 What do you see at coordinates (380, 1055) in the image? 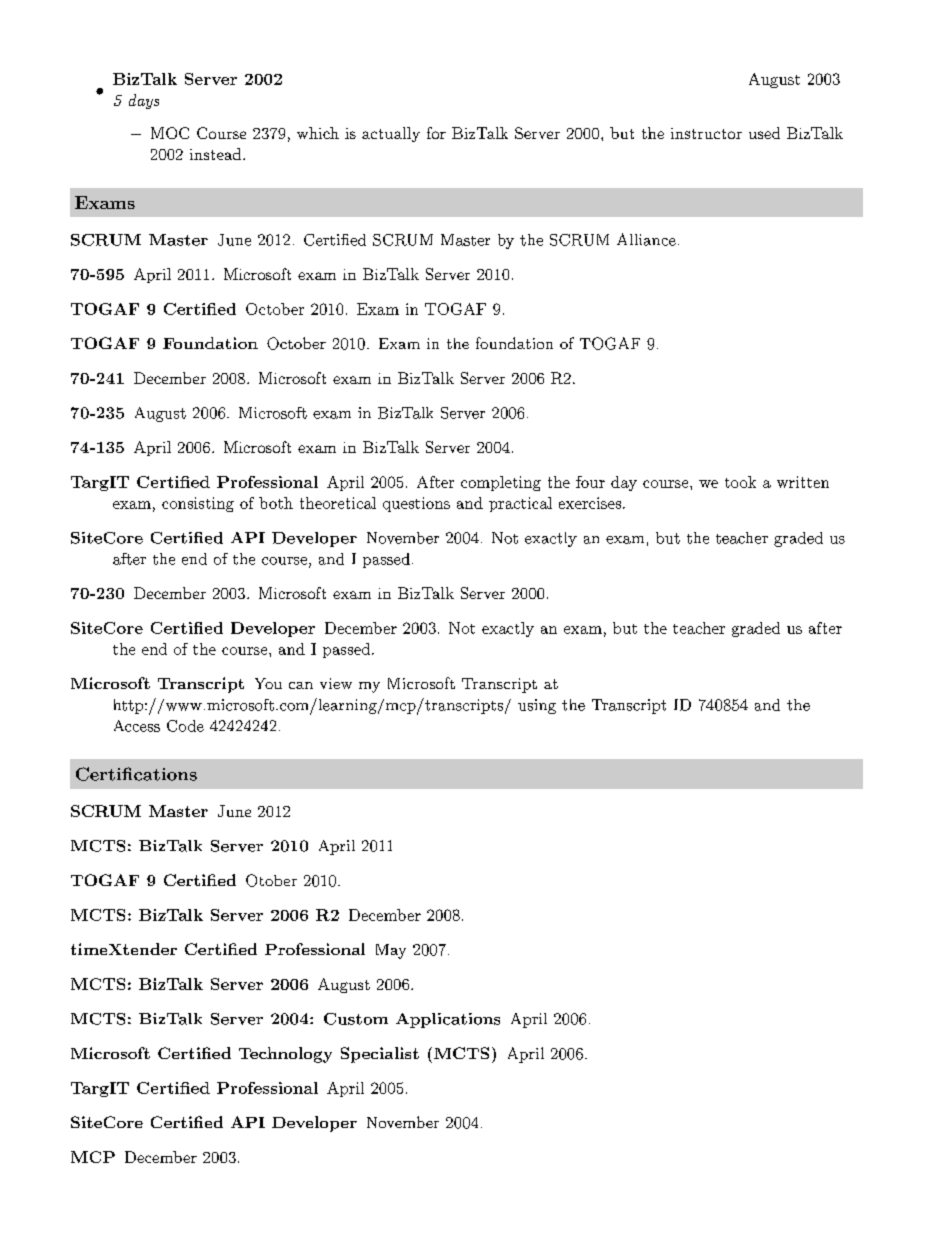
I see `Specialist` at bounding box center [380, 1055].
